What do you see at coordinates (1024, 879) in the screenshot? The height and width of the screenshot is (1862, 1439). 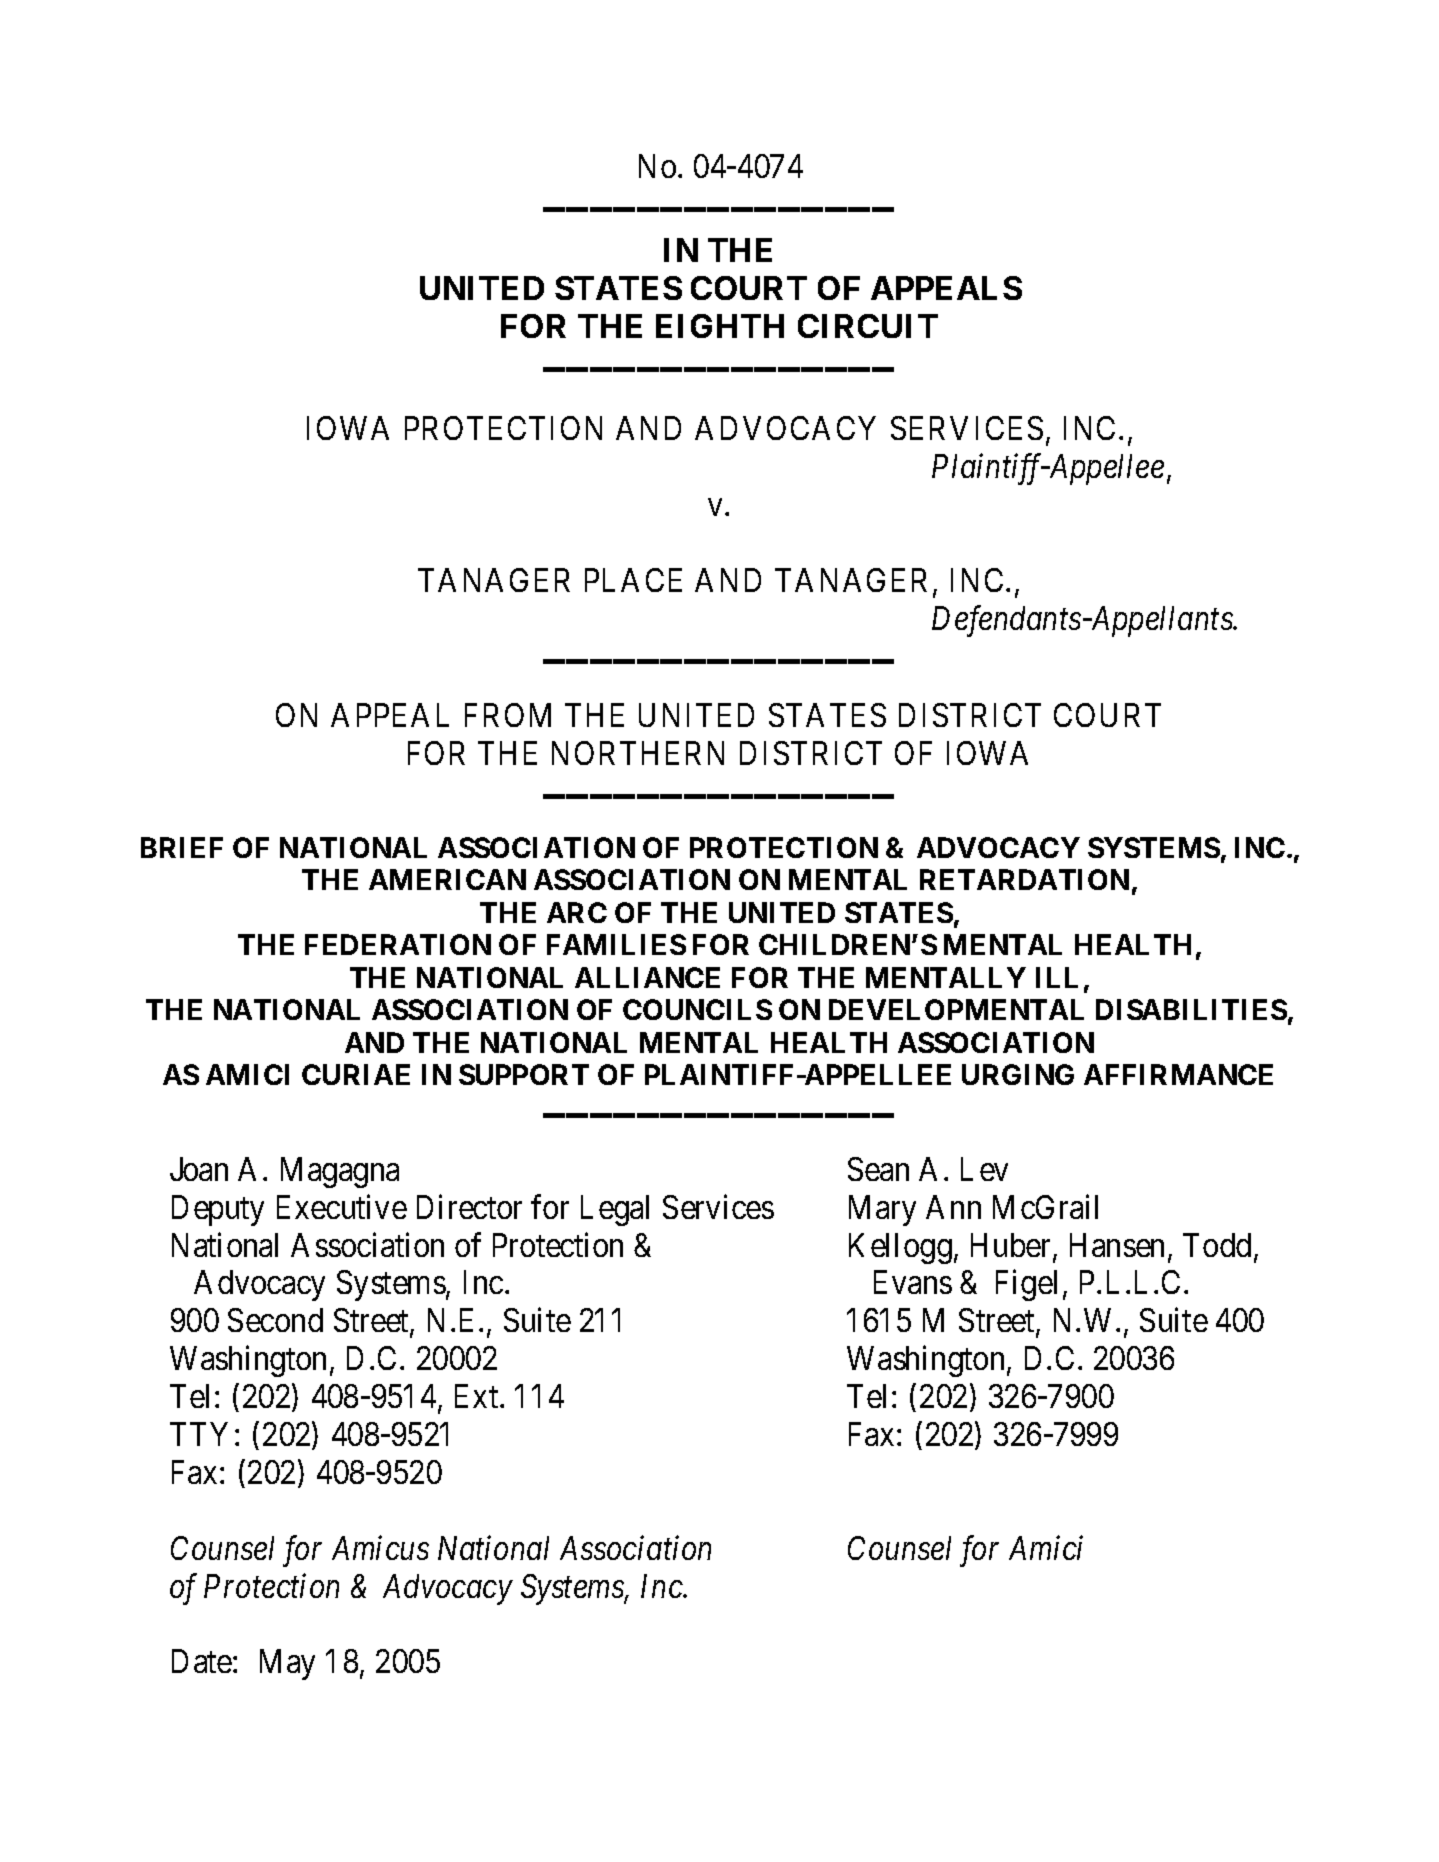 I see `RETARDATION` at bounding box center [1024, 879].
